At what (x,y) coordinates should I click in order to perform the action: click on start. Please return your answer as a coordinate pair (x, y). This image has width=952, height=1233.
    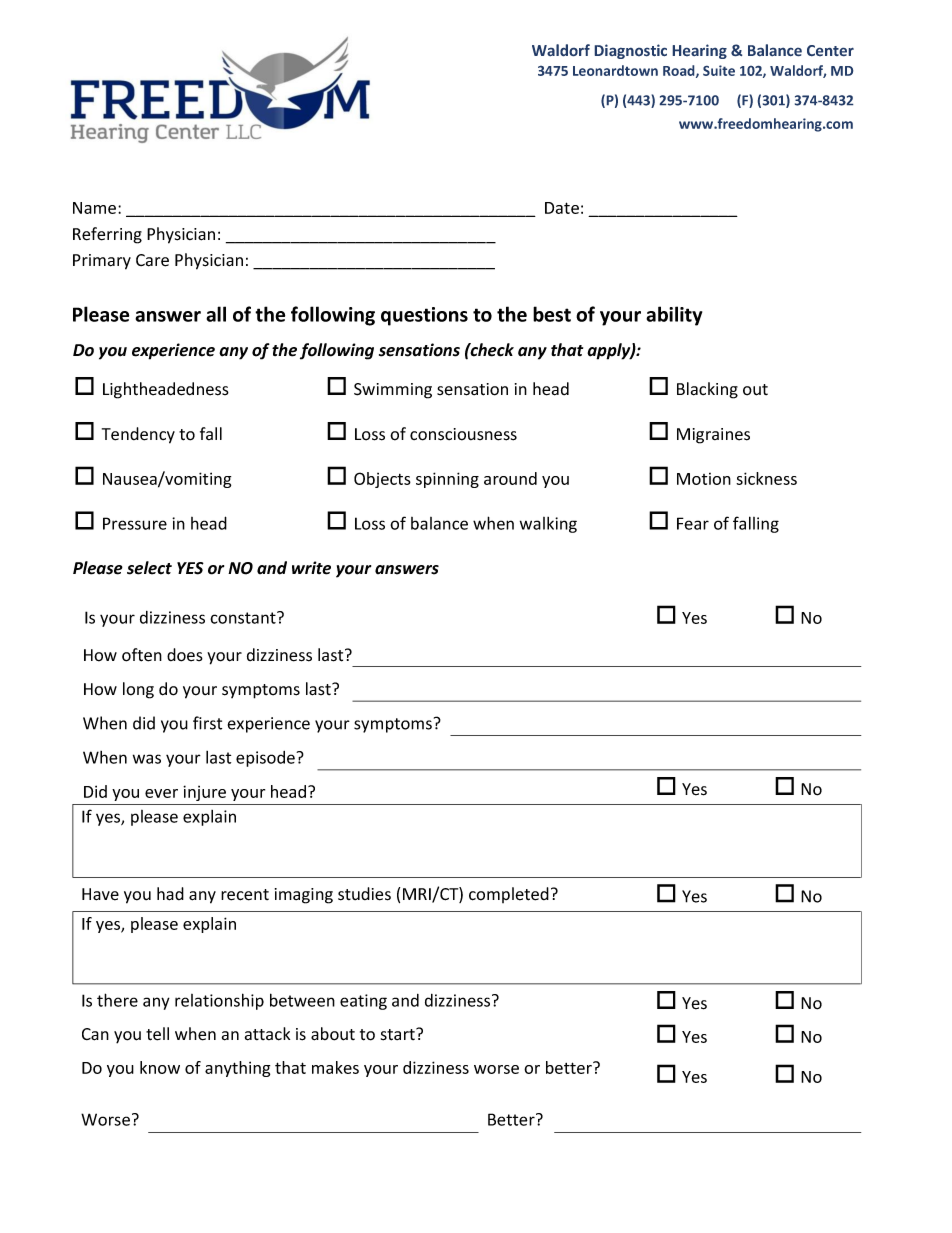
    Looking at the image, I should click on (399, 1034).
